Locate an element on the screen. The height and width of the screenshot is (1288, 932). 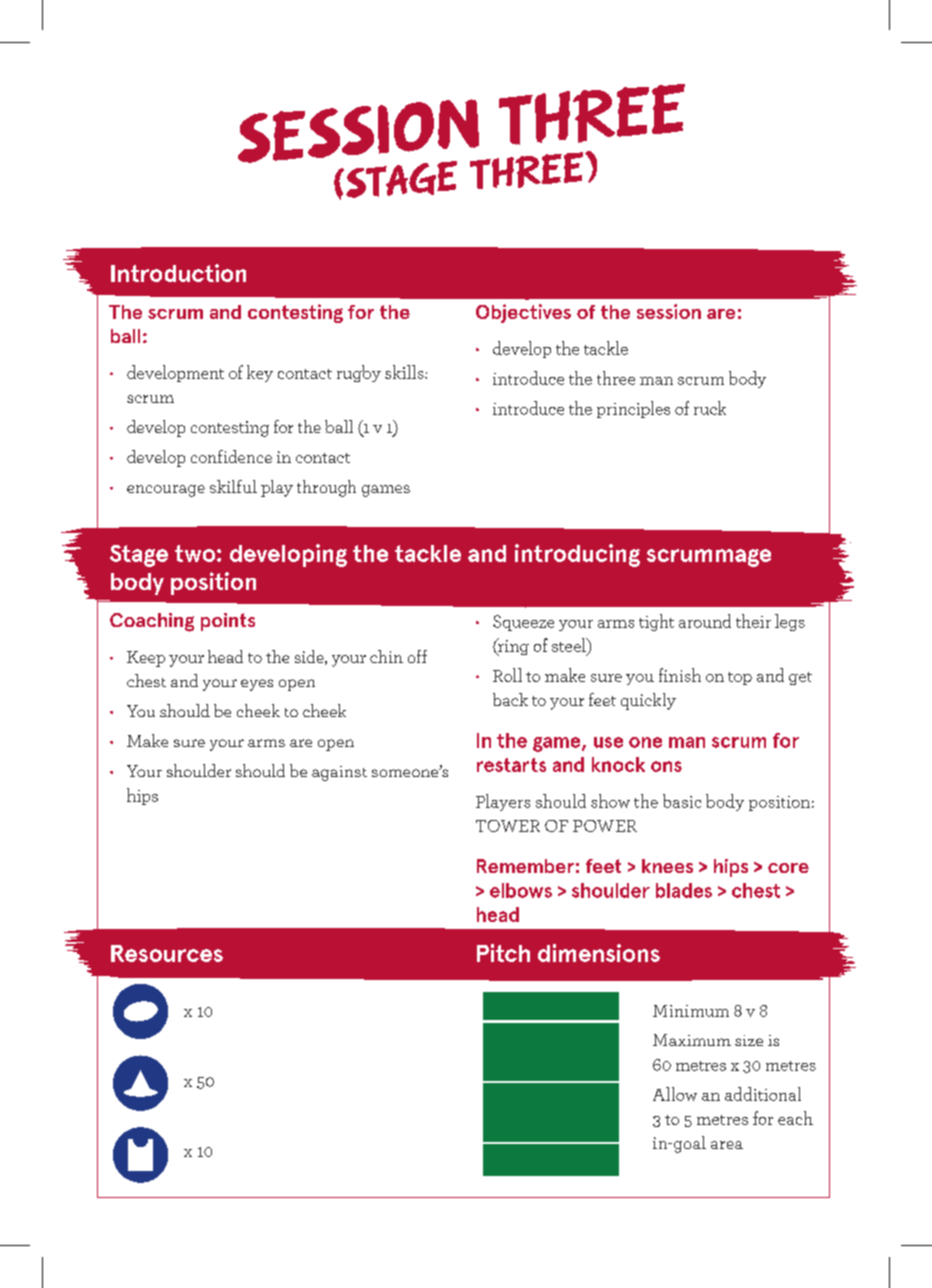
against is located at coordinates (339, 773).
